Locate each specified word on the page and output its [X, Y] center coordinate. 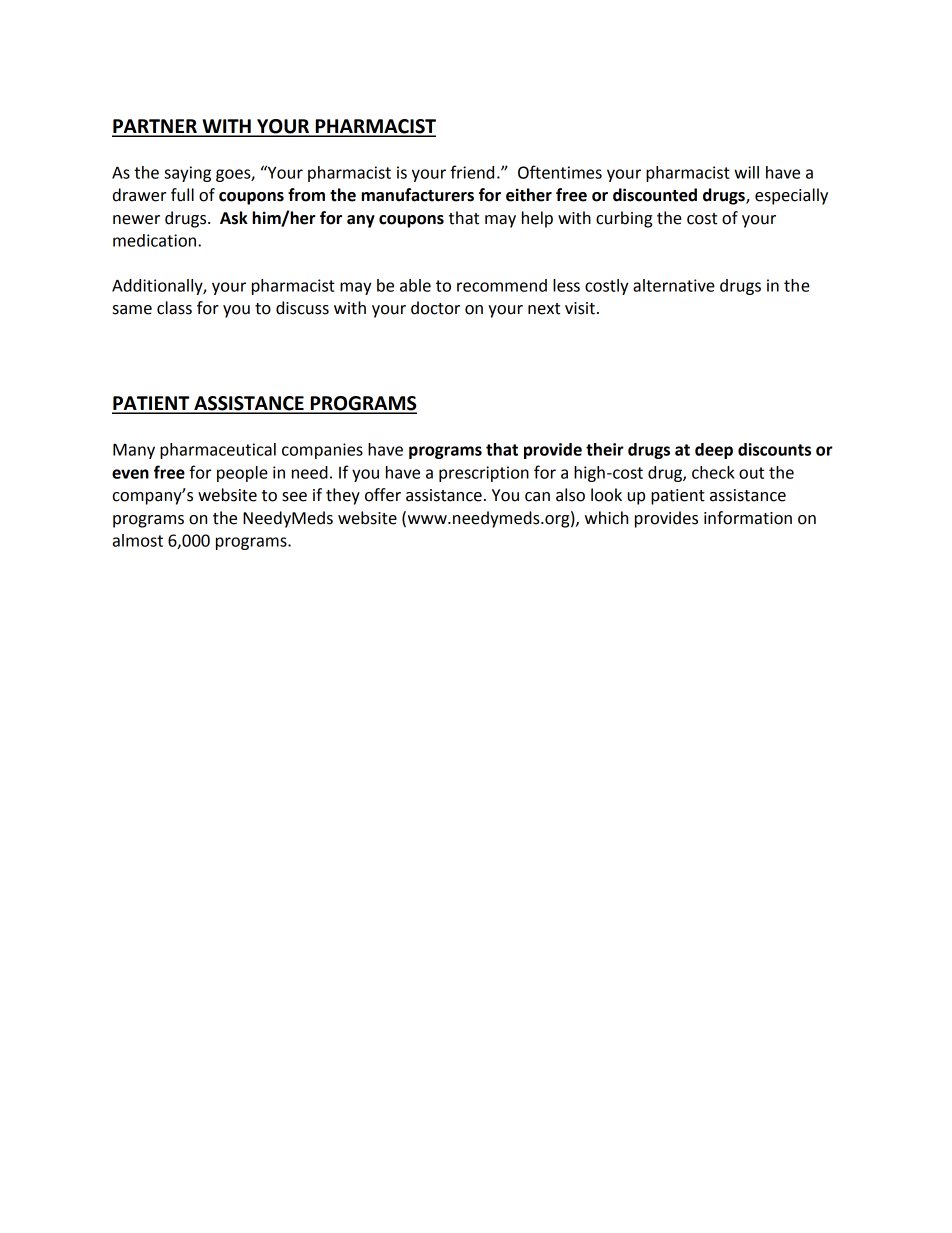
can [537, 497]
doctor [435, 308]
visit [580, 308]
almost [138, 540]
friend [472, 172]
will [746, 172]
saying [187, 174]
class [174, 308]
